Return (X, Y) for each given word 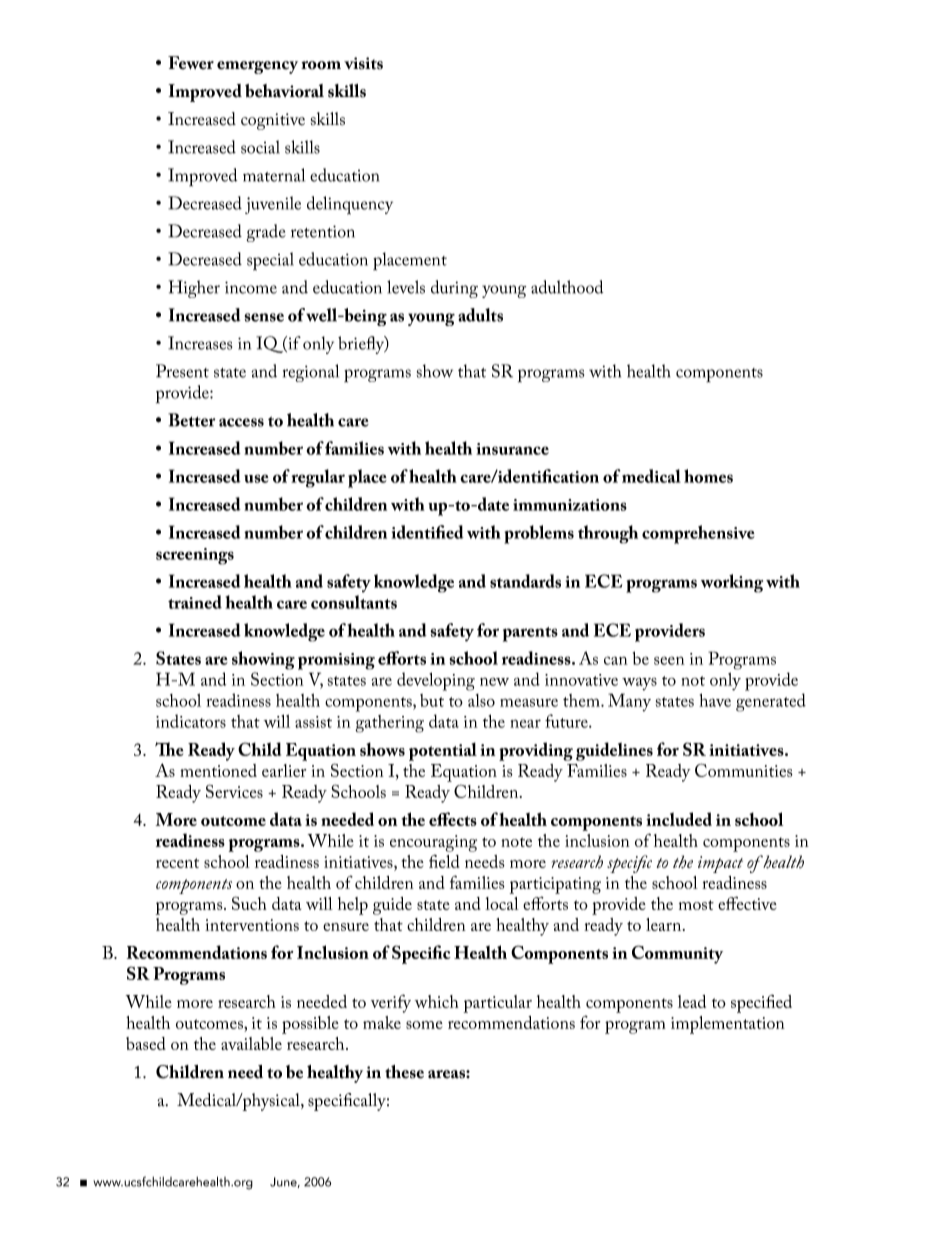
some (424, 1025)
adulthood (567, 287)
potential (443, 751)
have (715, 700)
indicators (191, 721)
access (241, 422)
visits (363, 63)
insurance (512, 449)
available (251, 1043)
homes (708, 476)
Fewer (191, 63)
